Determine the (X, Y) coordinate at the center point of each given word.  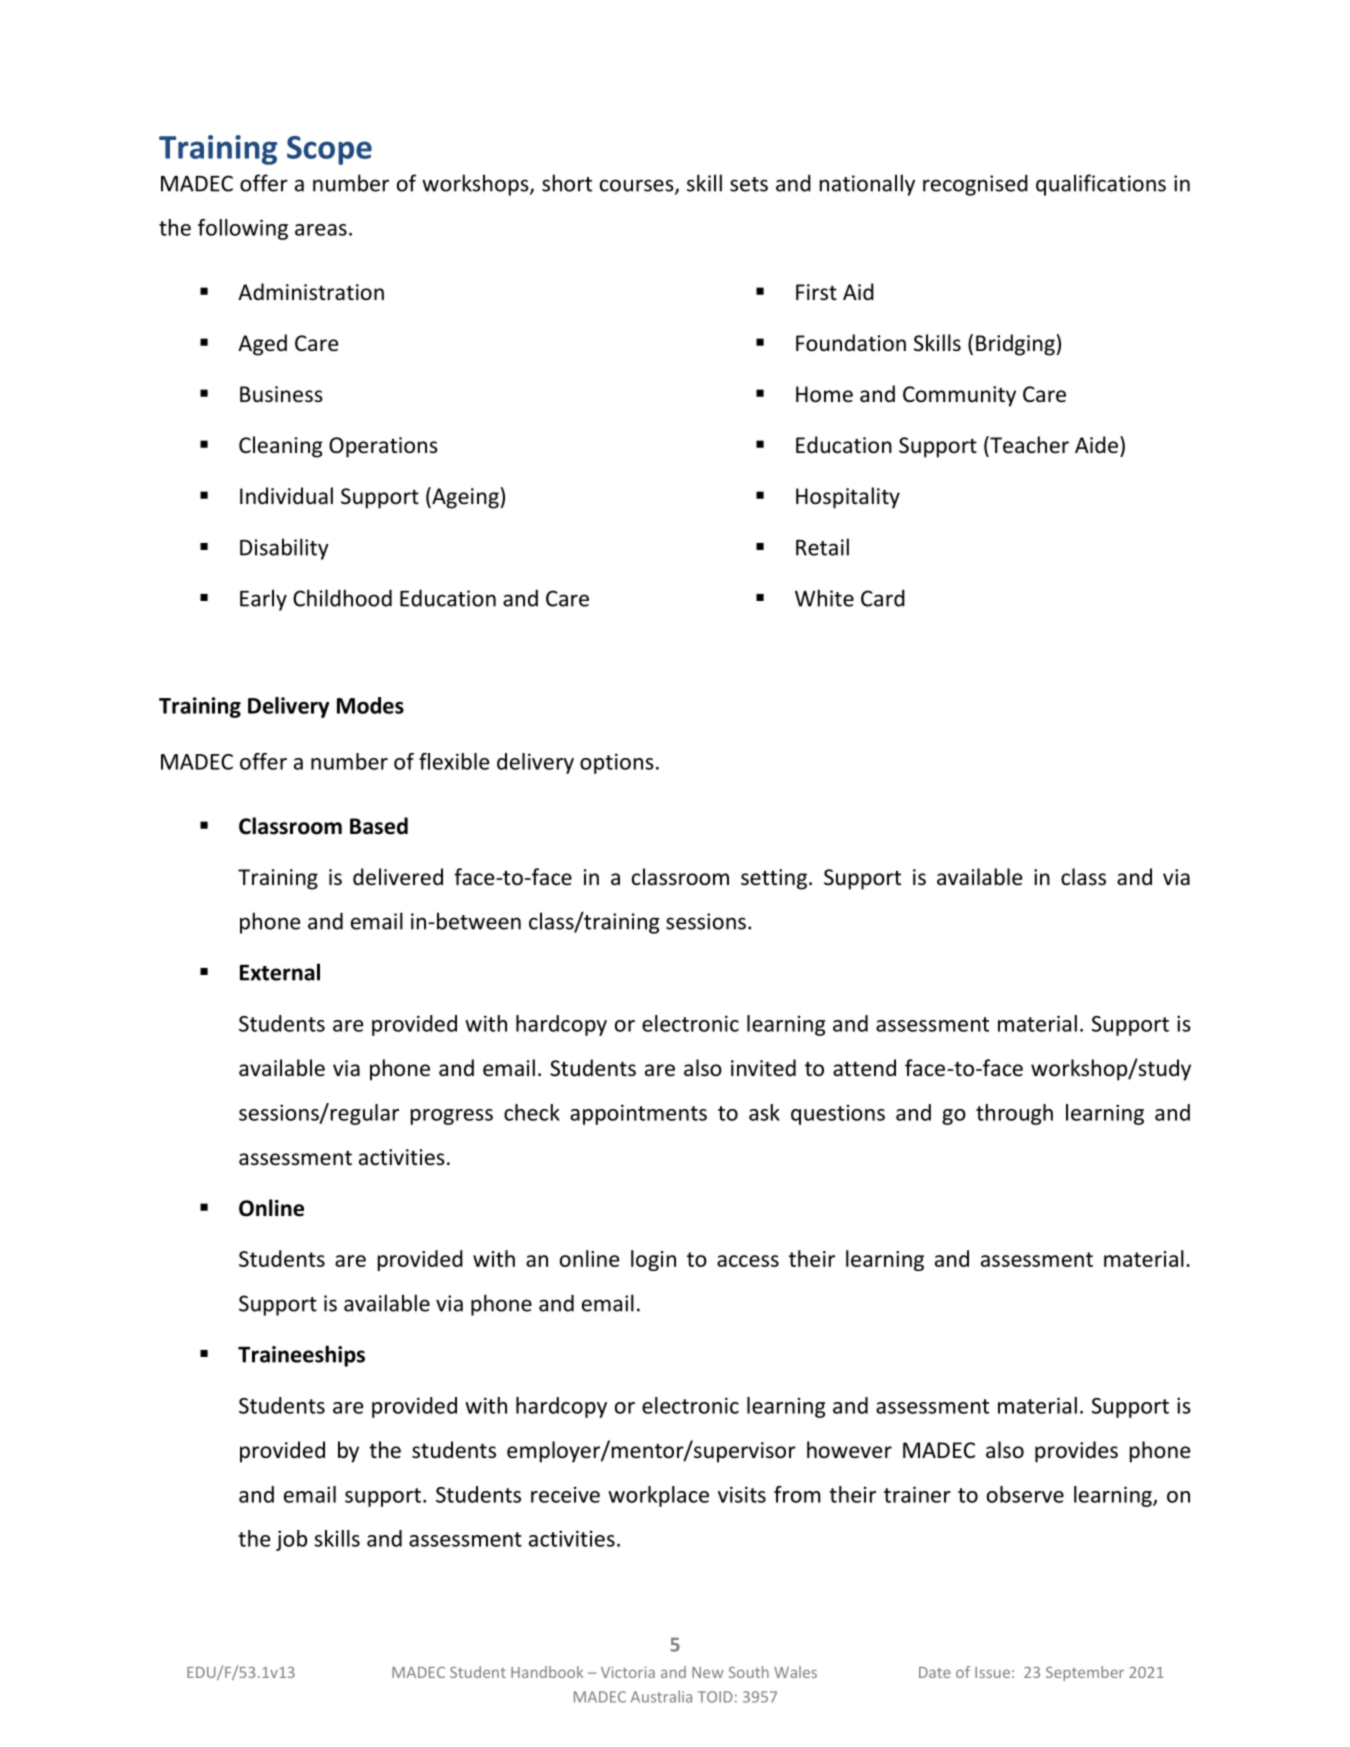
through (1014, 1114)
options (617, 763)
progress (452, 1117)
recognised (975, 185)
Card (883, 598)
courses (638, 186)
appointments (638, 1114)
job (291, 1540)
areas (321, 230)
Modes (370, 705)
